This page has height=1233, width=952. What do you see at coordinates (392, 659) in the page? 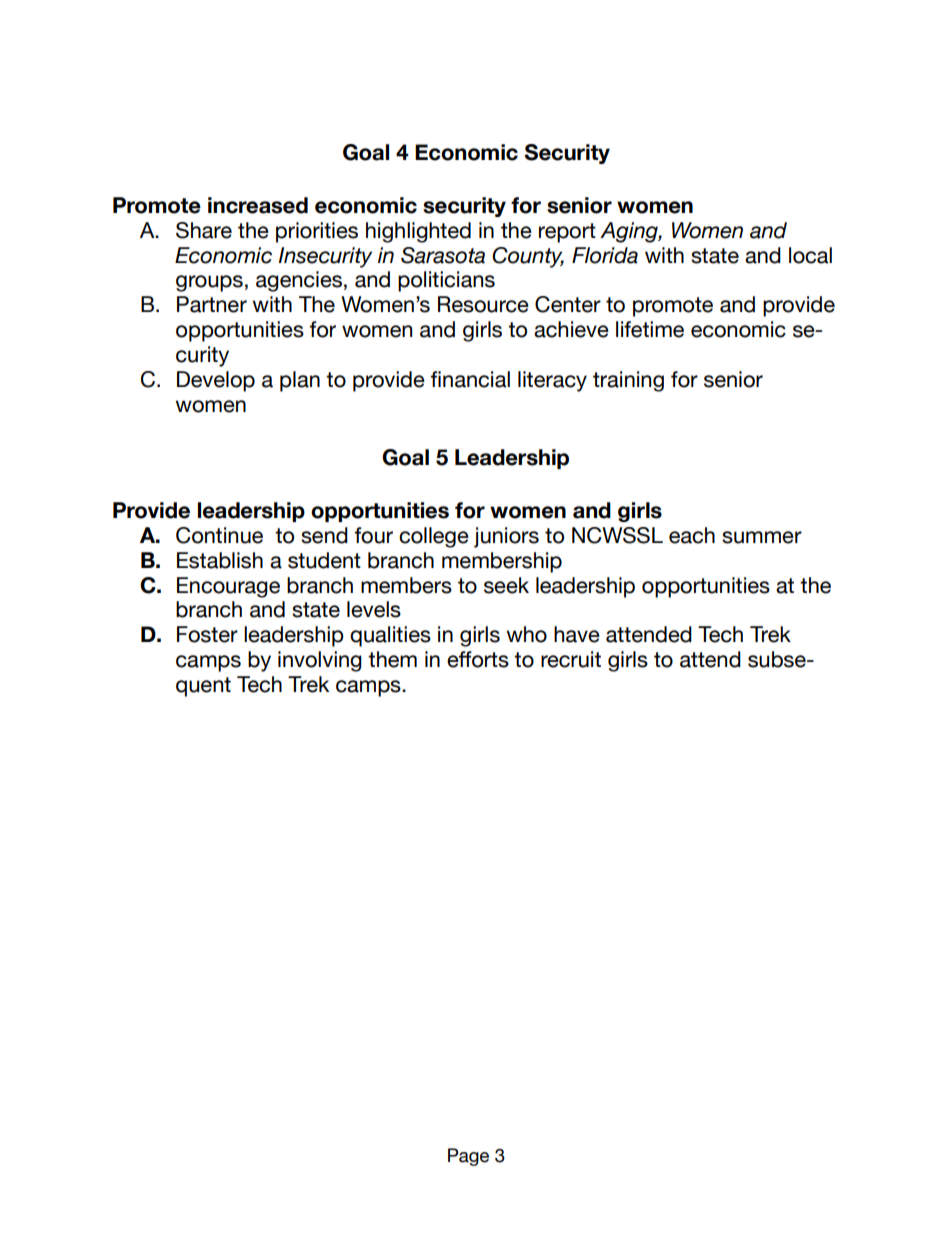
I see `them` at bounding box center [392, 659].
